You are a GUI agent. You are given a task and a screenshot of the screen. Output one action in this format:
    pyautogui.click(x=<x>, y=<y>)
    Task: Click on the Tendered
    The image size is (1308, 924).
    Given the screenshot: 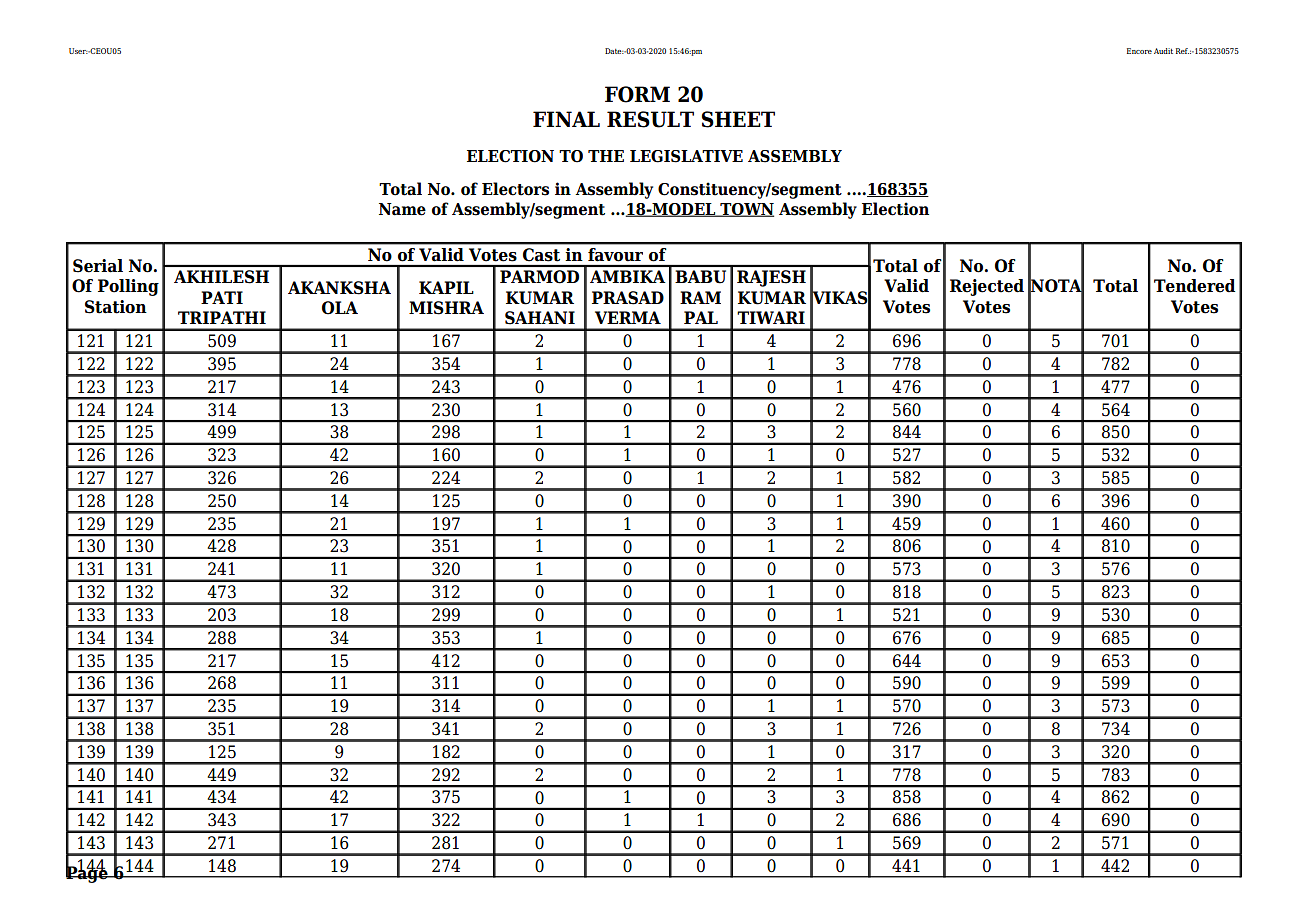 What is the action you would take?
    pyautogui.click(x=1194, y=286)
